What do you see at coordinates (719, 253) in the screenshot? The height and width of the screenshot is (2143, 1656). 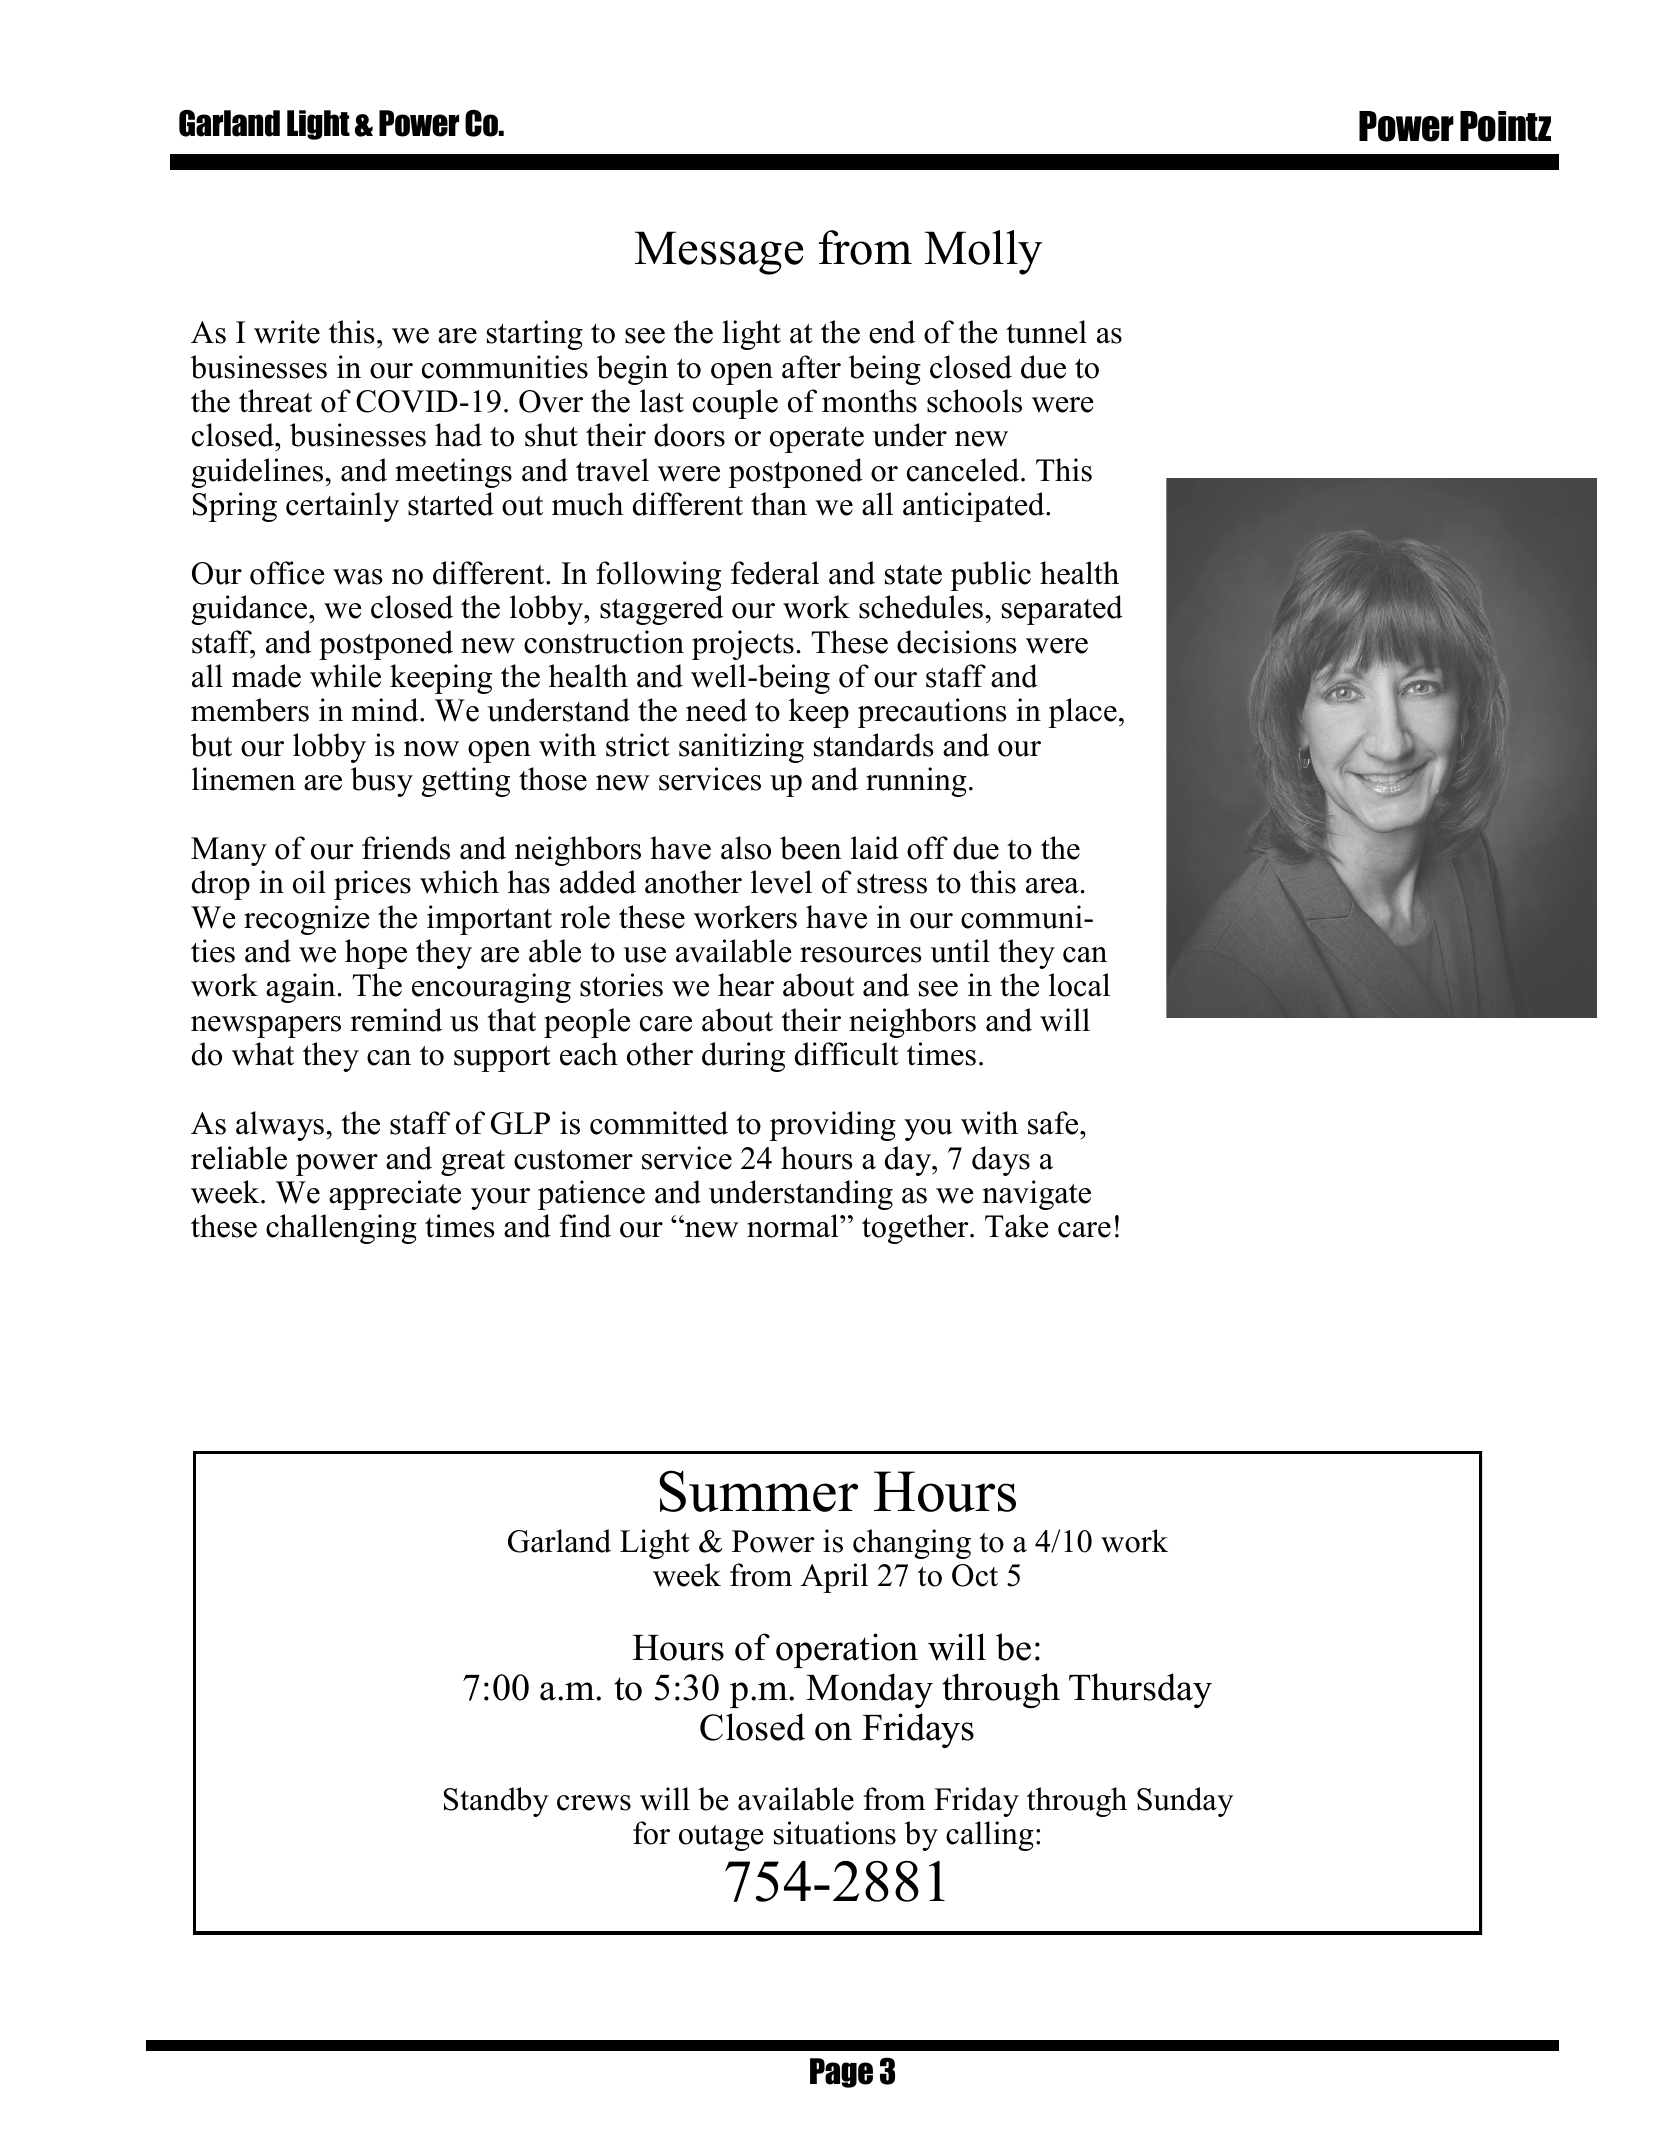 I see `Message` at bounding box center [719, 253].
